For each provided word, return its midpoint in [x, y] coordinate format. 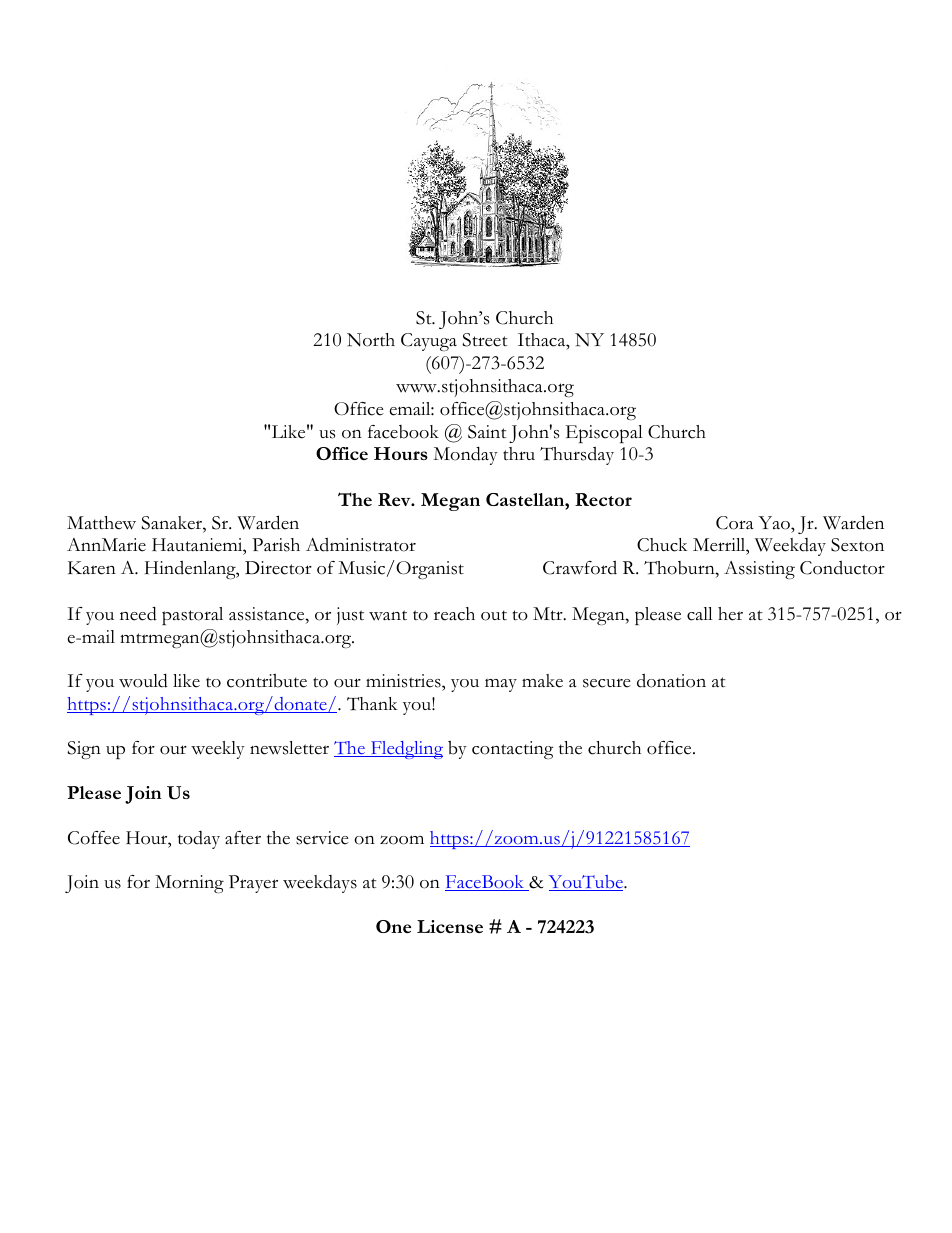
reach [454, 614]
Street [485, 340]
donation [671, 681]
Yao [775, 523]
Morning [189, 884]
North [371, 340]
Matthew [101, 523]
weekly [218, 750]
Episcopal [604, 434]
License [450, 926]
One [393, 926]
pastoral [192, 616]
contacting [513, 750]
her [730, 614]
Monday [465, 455]
